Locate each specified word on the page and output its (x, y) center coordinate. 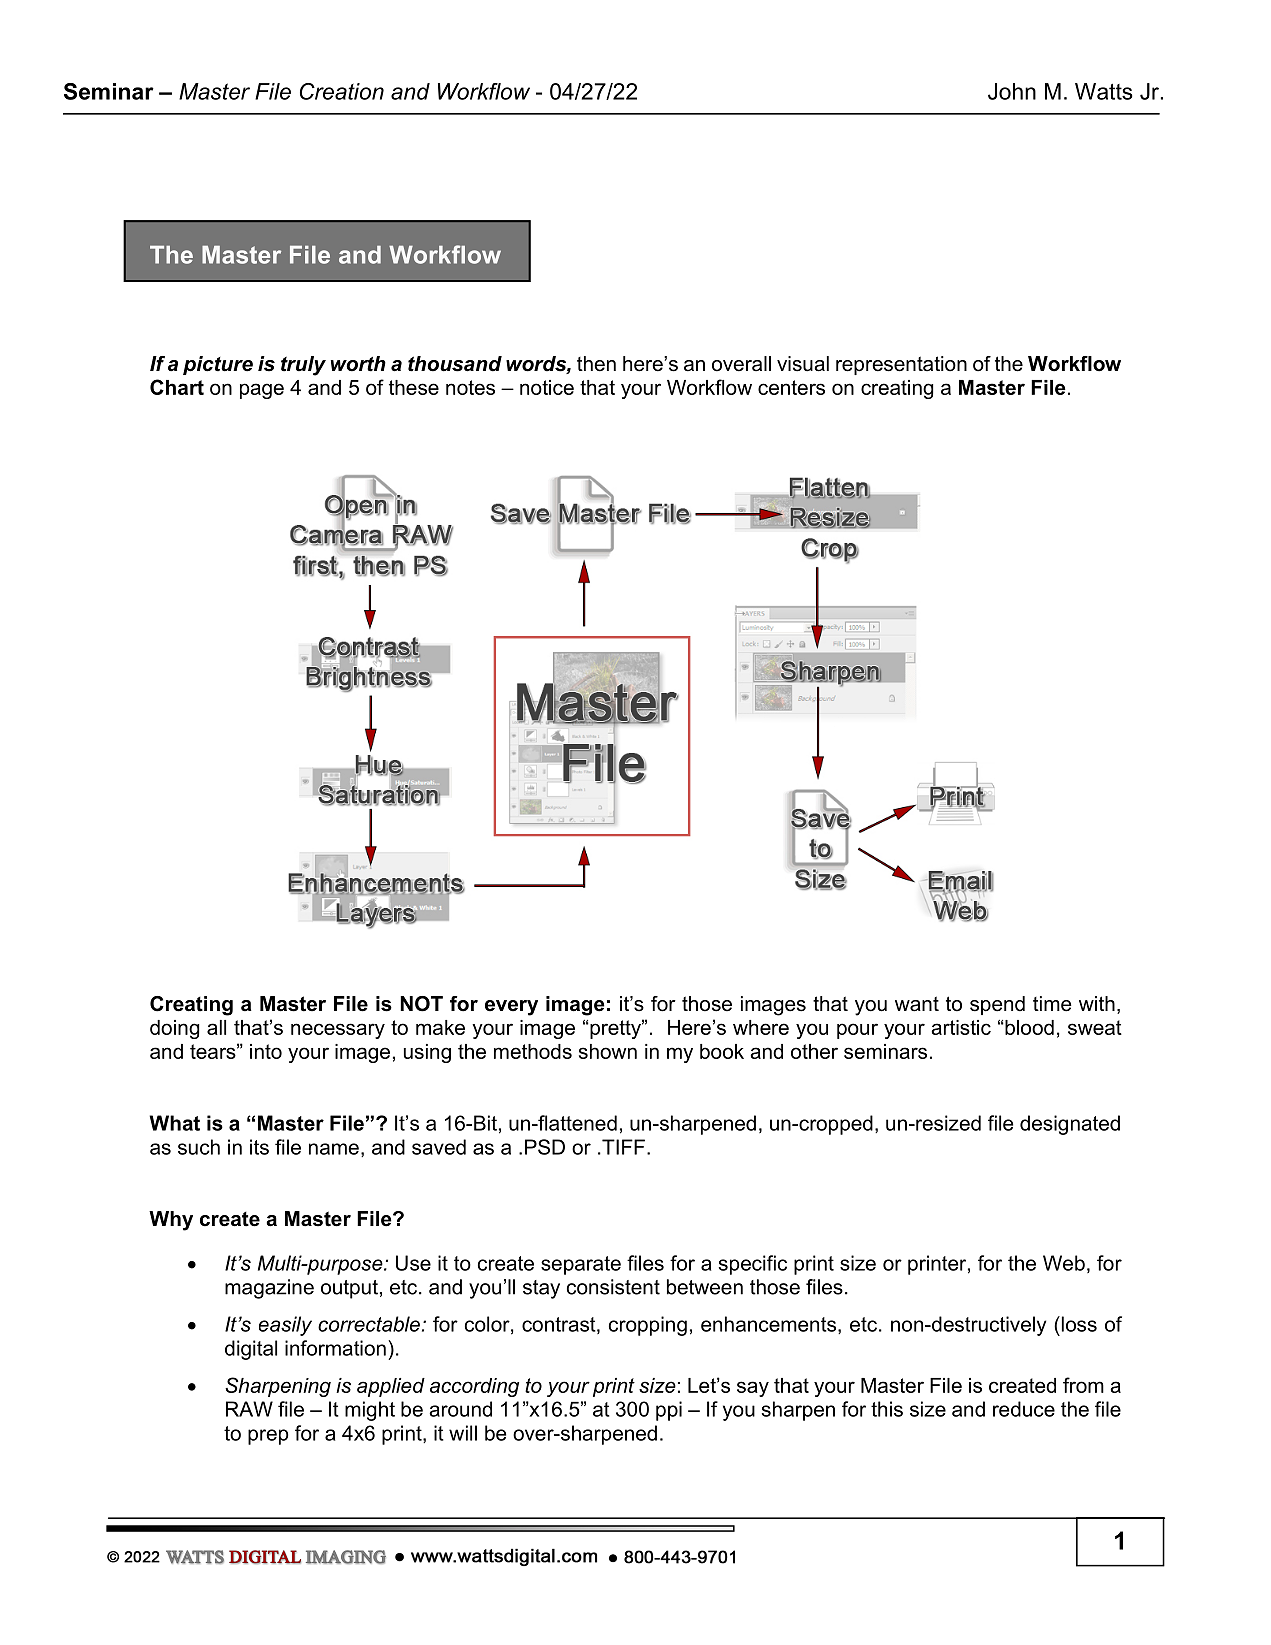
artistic (961, 1027)
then (596, 364)
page (262, 391)
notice (547, 387)
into (266, 1051)
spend (997, 1005)
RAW (249, 1409)
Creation (342, 91)
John (1012, 91)
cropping (648, 1326)
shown (608, 1051)
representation (901, 365)
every (511, 1008)
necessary (338, 1031)
